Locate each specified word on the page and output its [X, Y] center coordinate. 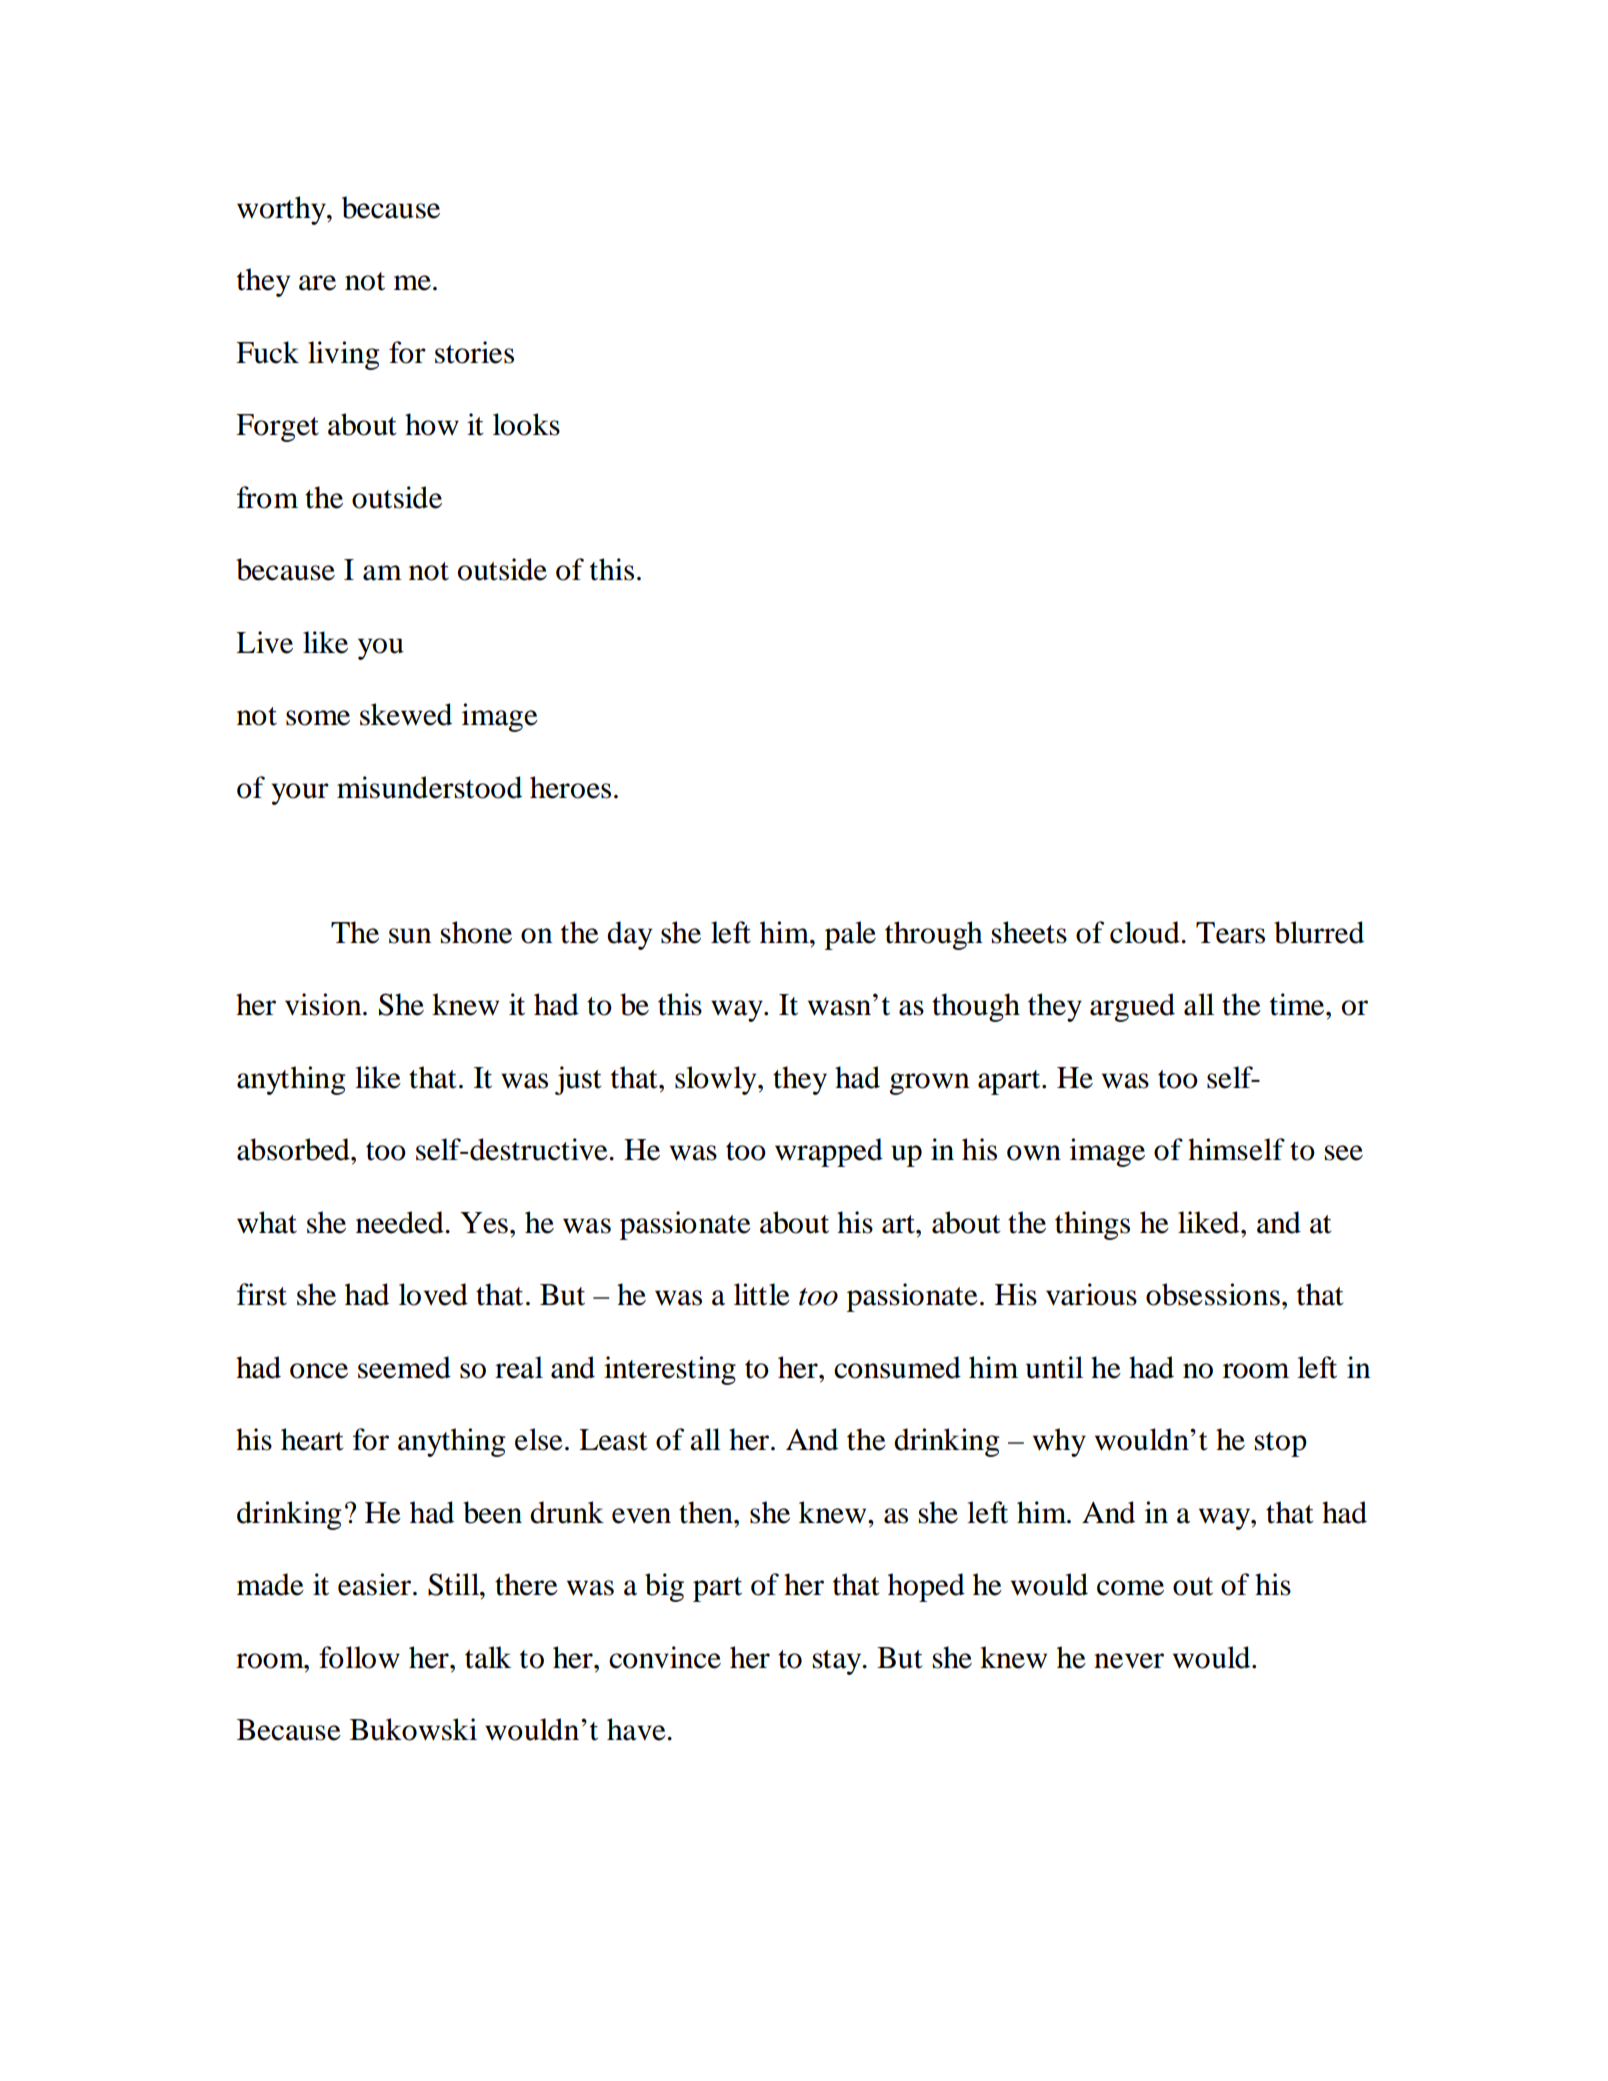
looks [526, 424]
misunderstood [429, 787]
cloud [1146, 932]
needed [401, 1222]
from [267, 497]
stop [1281, 1444]
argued [1132, 1007]
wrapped [829, 1152]
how [432, 424]
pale [850, 935]
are [317, 283]
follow [359, 1657]
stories [474, 352]
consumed [897, 1367]
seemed [404, 1367]
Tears [1230, 933]
